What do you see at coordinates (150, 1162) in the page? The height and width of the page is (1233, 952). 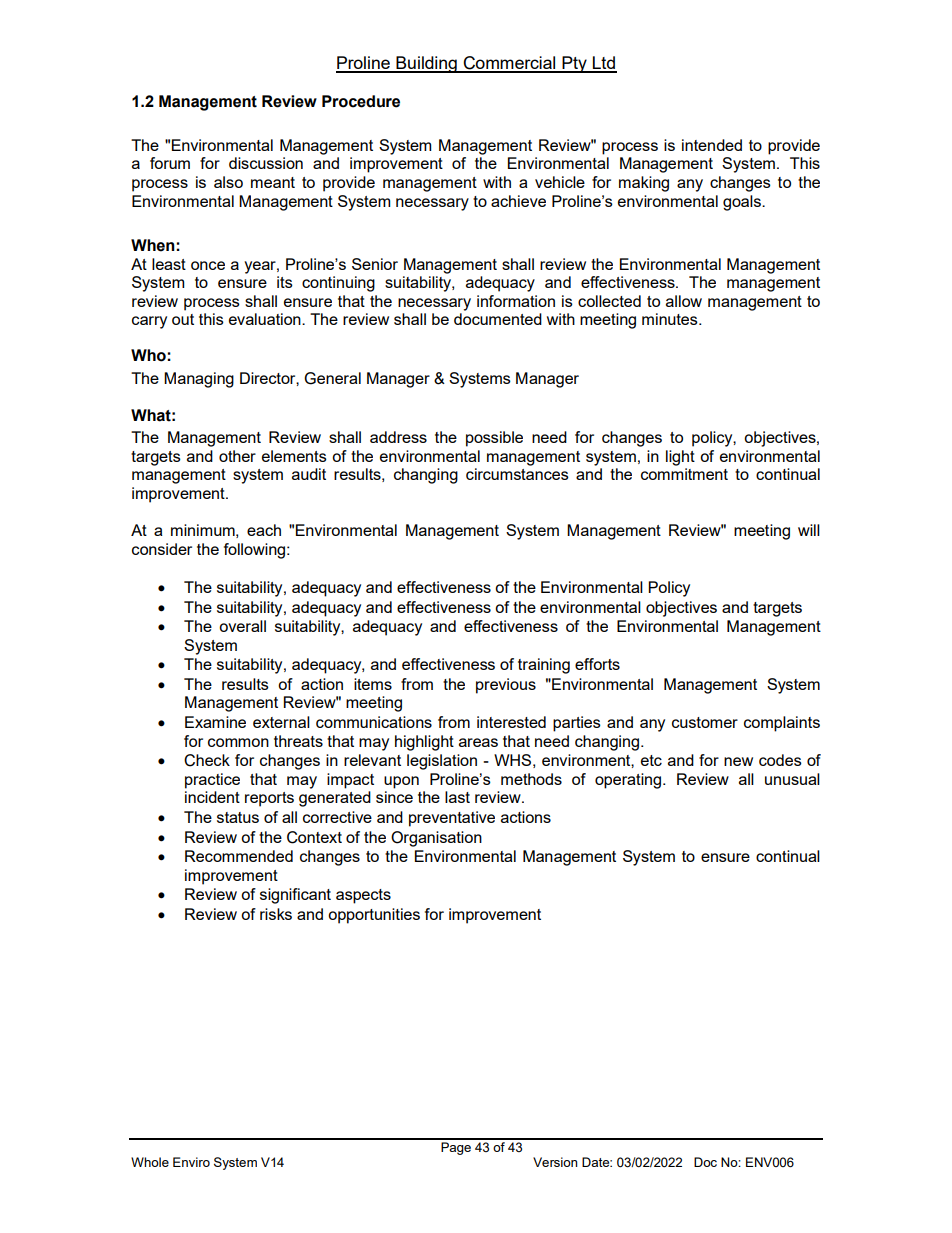 I see `Whole` at bounding box center [150, 1162].
